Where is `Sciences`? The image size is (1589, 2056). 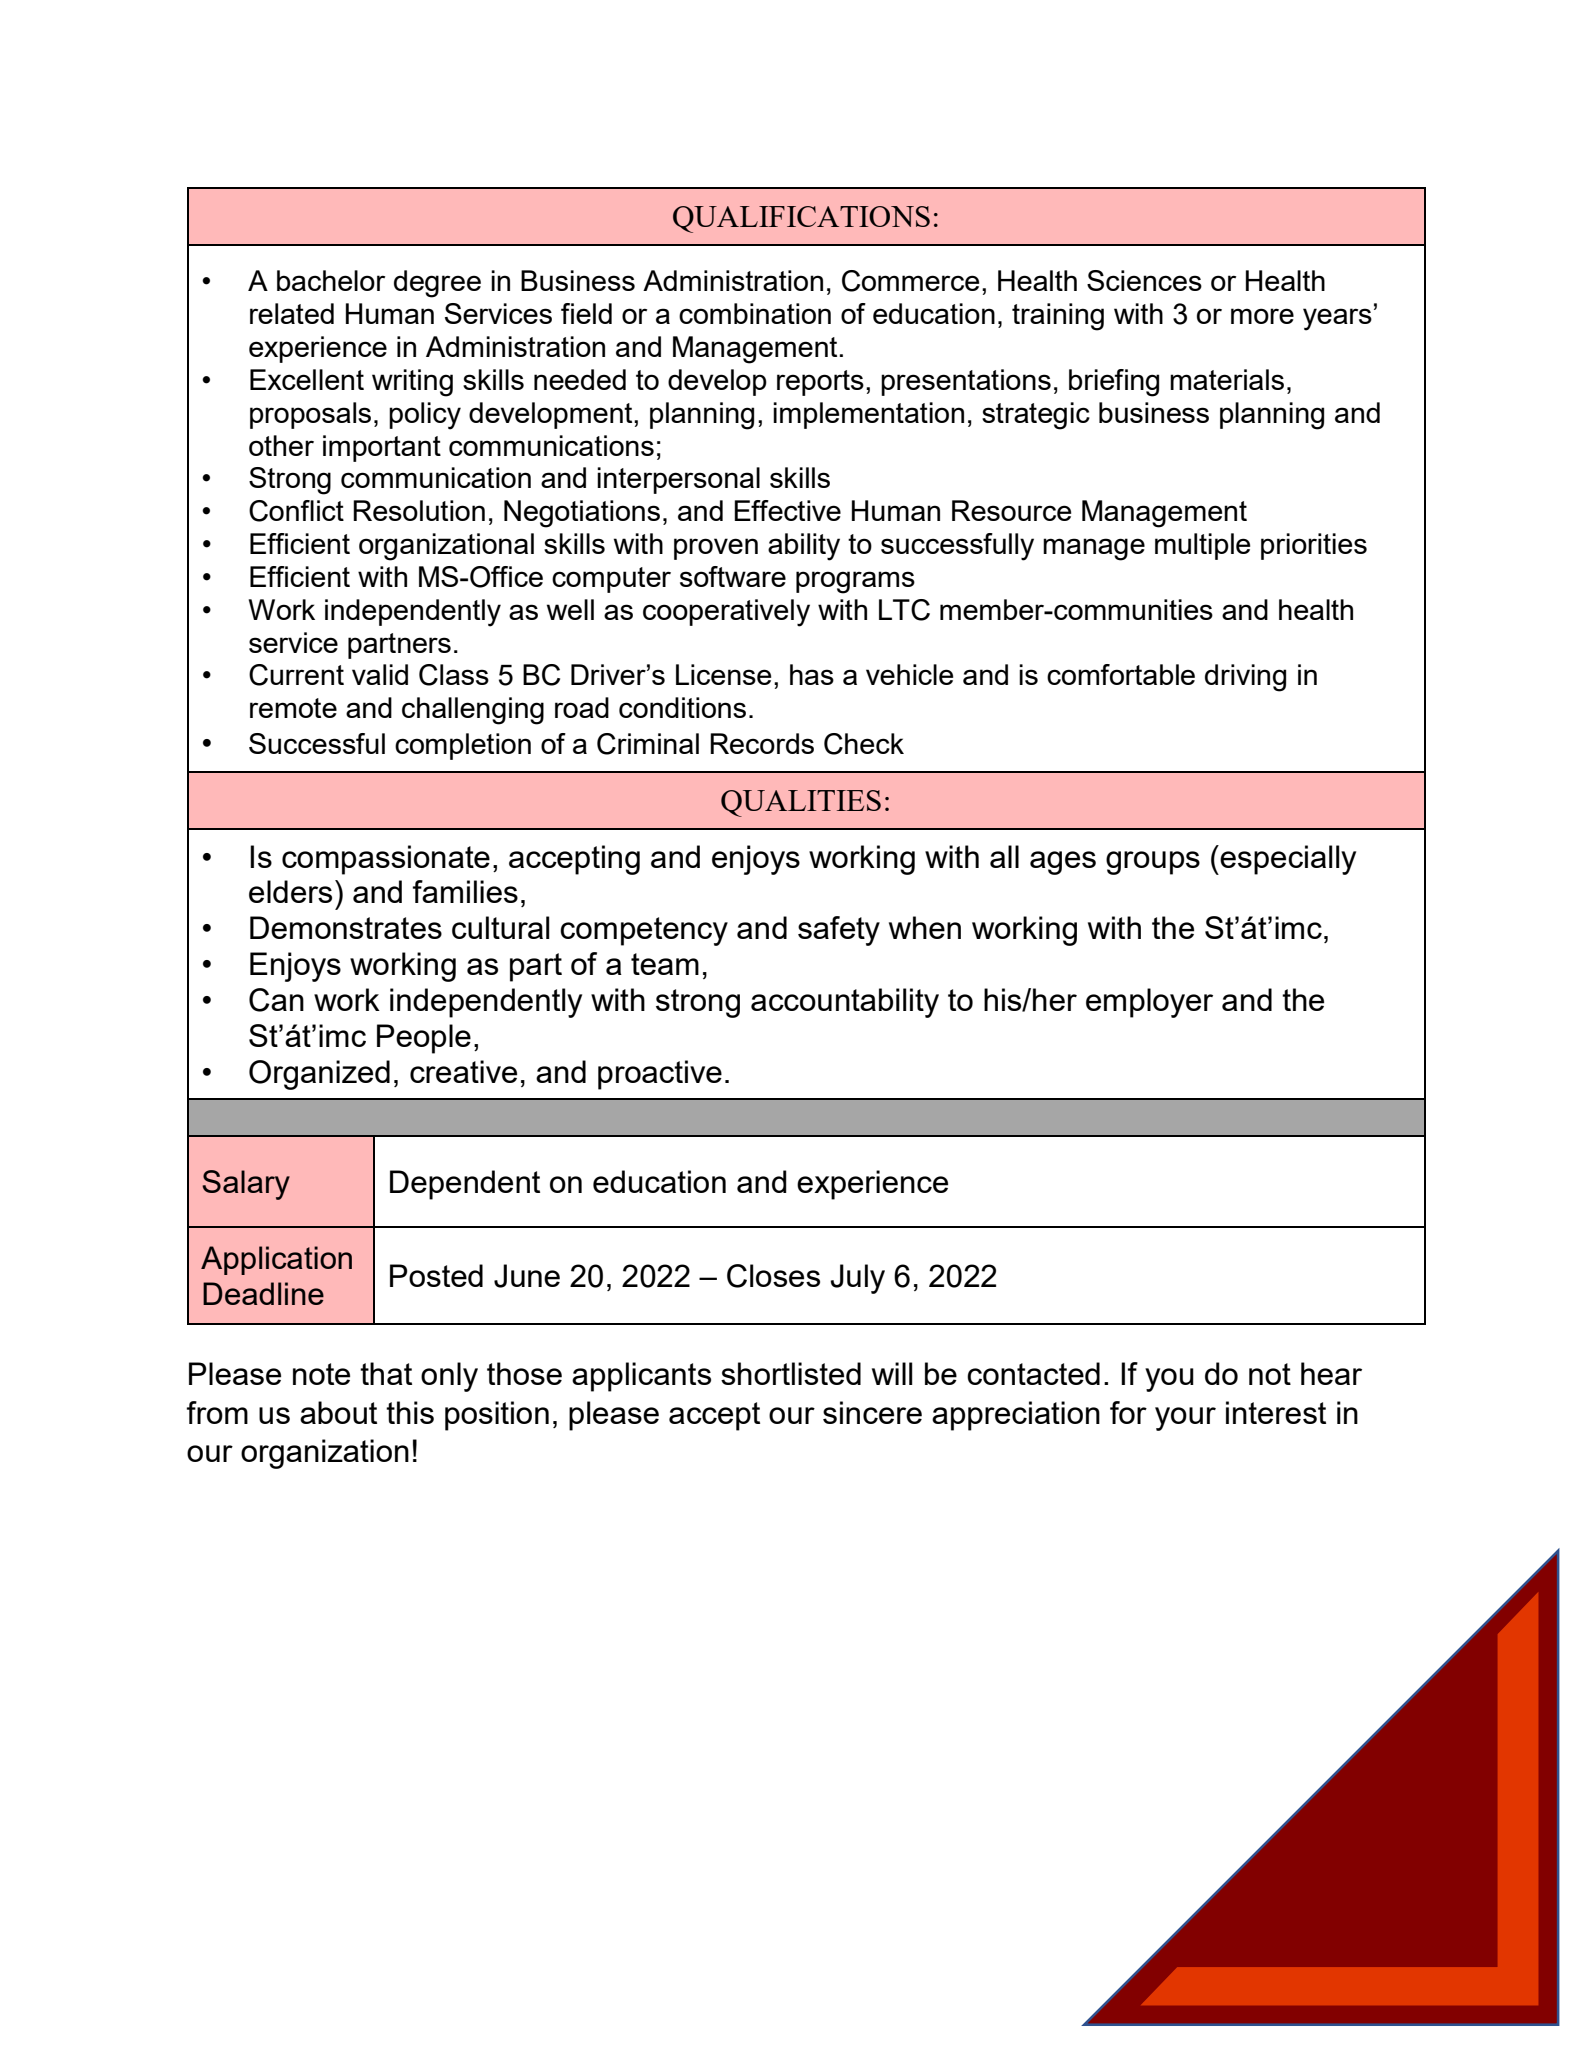 Sciences is located at coordinates (1144, 280).
